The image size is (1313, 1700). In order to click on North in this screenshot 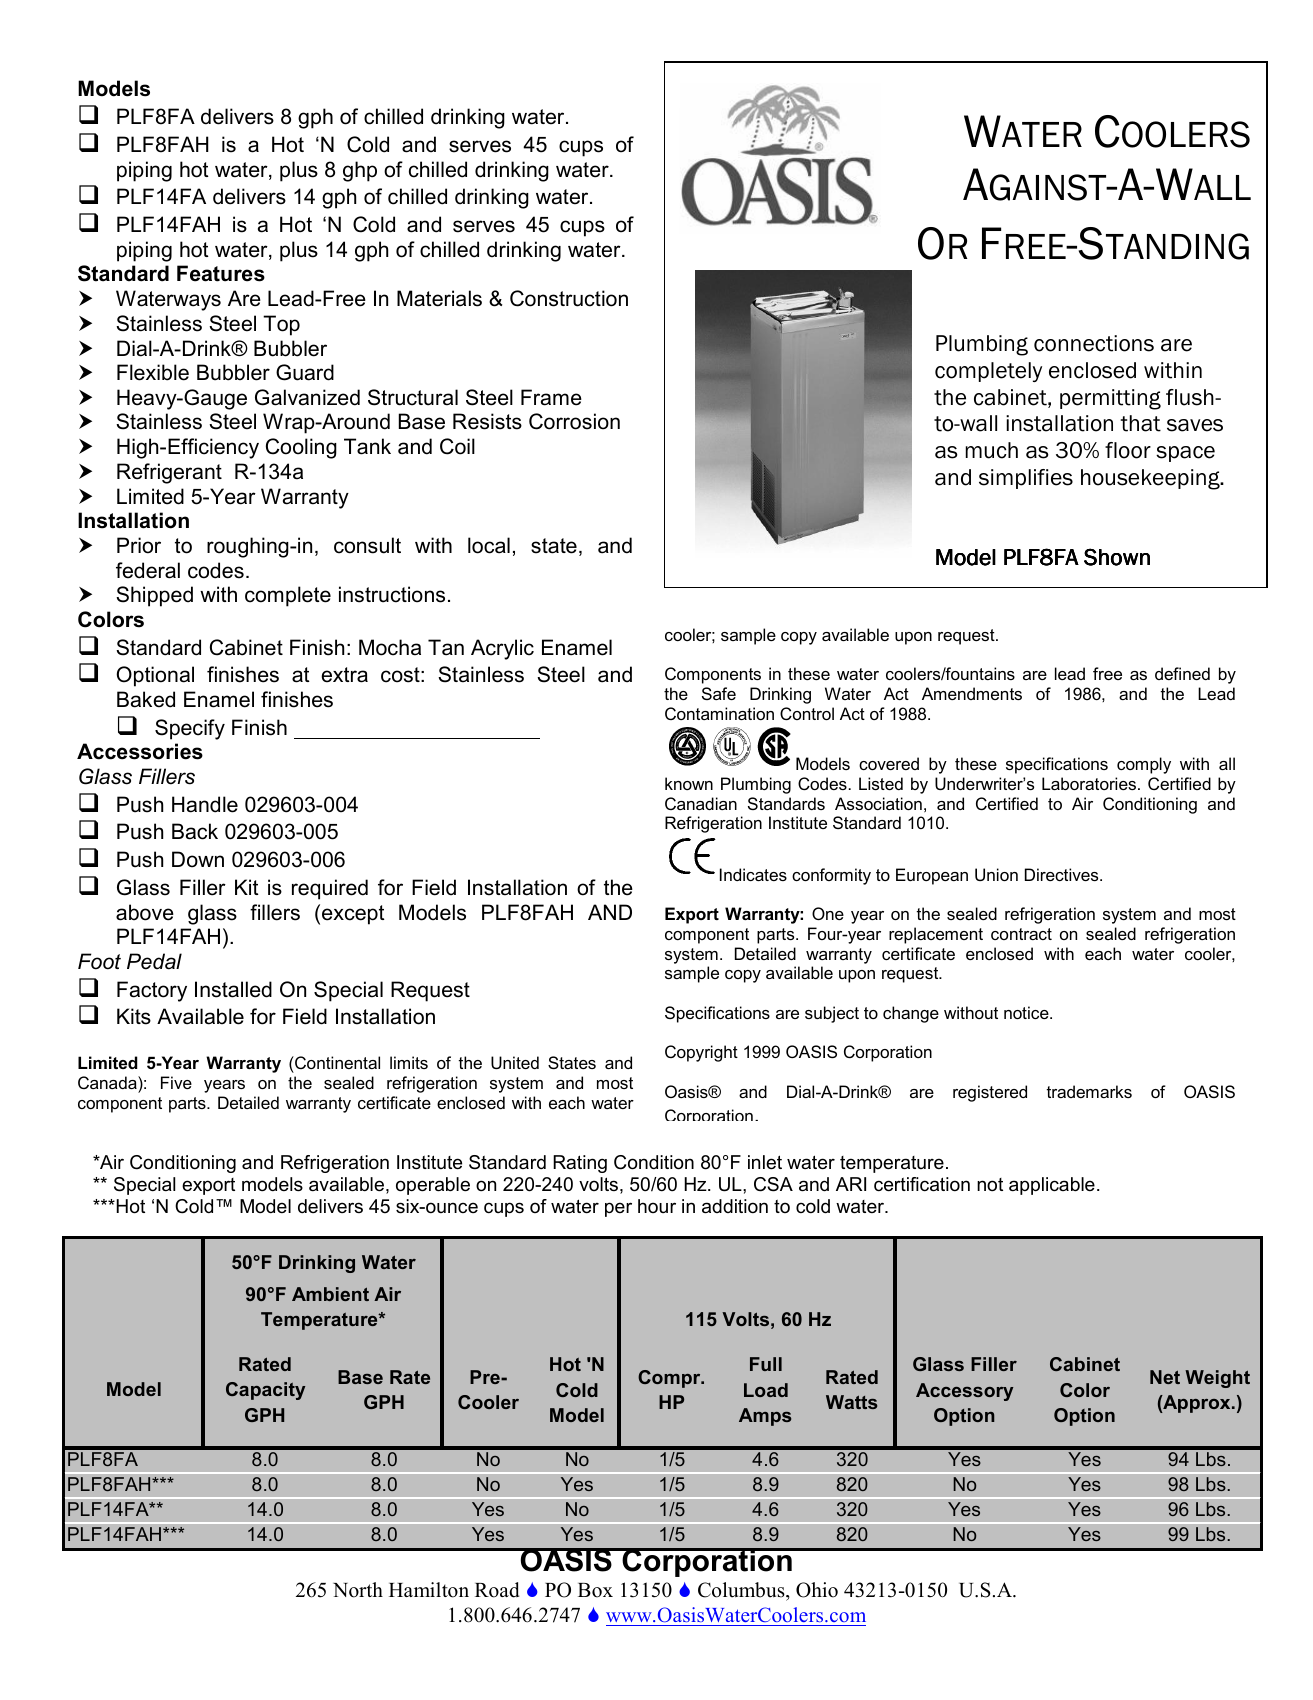, I will do `click(358, 1590)`.
